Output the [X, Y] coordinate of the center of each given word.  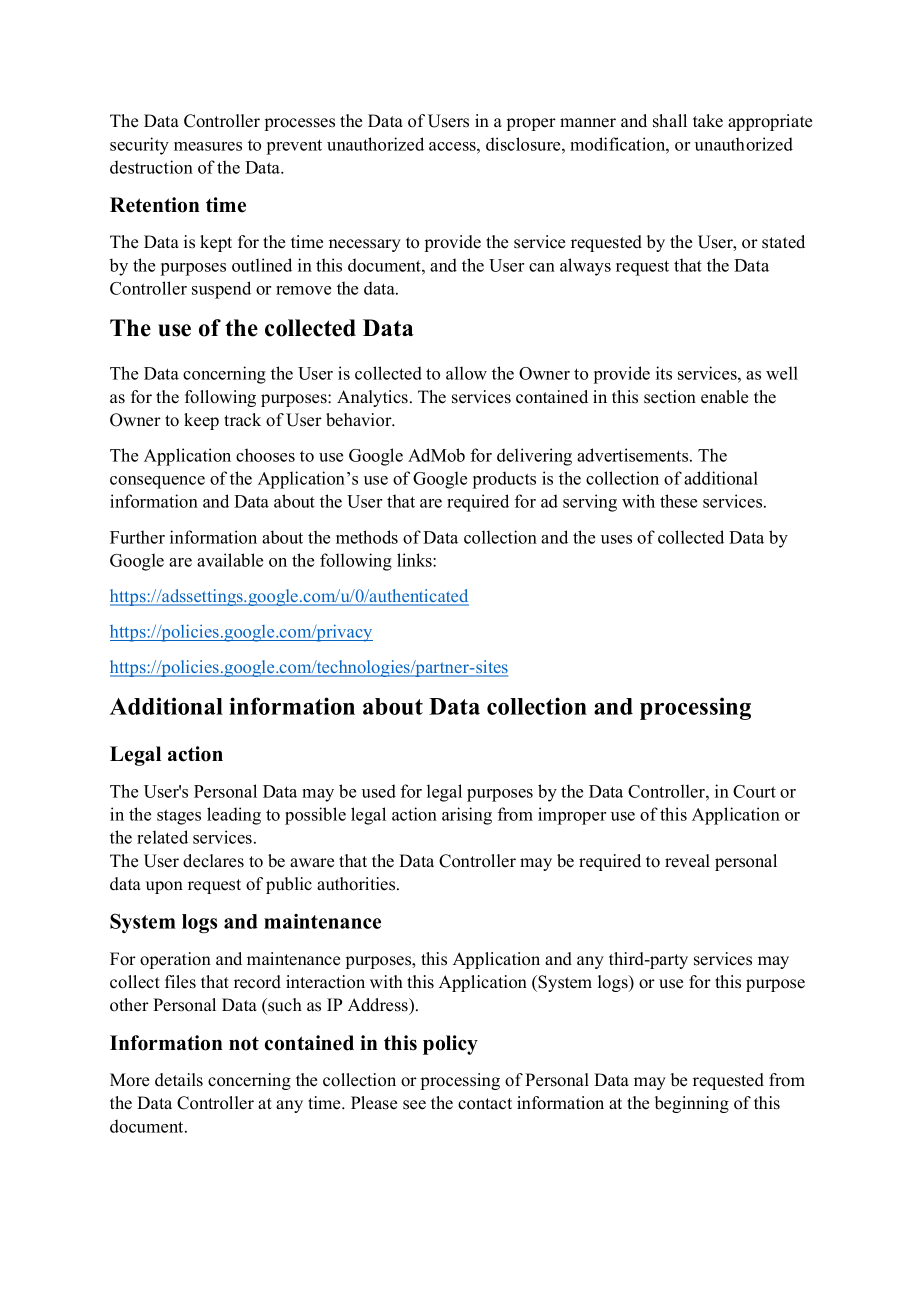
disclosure [524, 144]
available [230, 560]
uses [616, 539]
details [179, 1080]
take [708, 121]
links [415, 560]
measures [208, 146]
